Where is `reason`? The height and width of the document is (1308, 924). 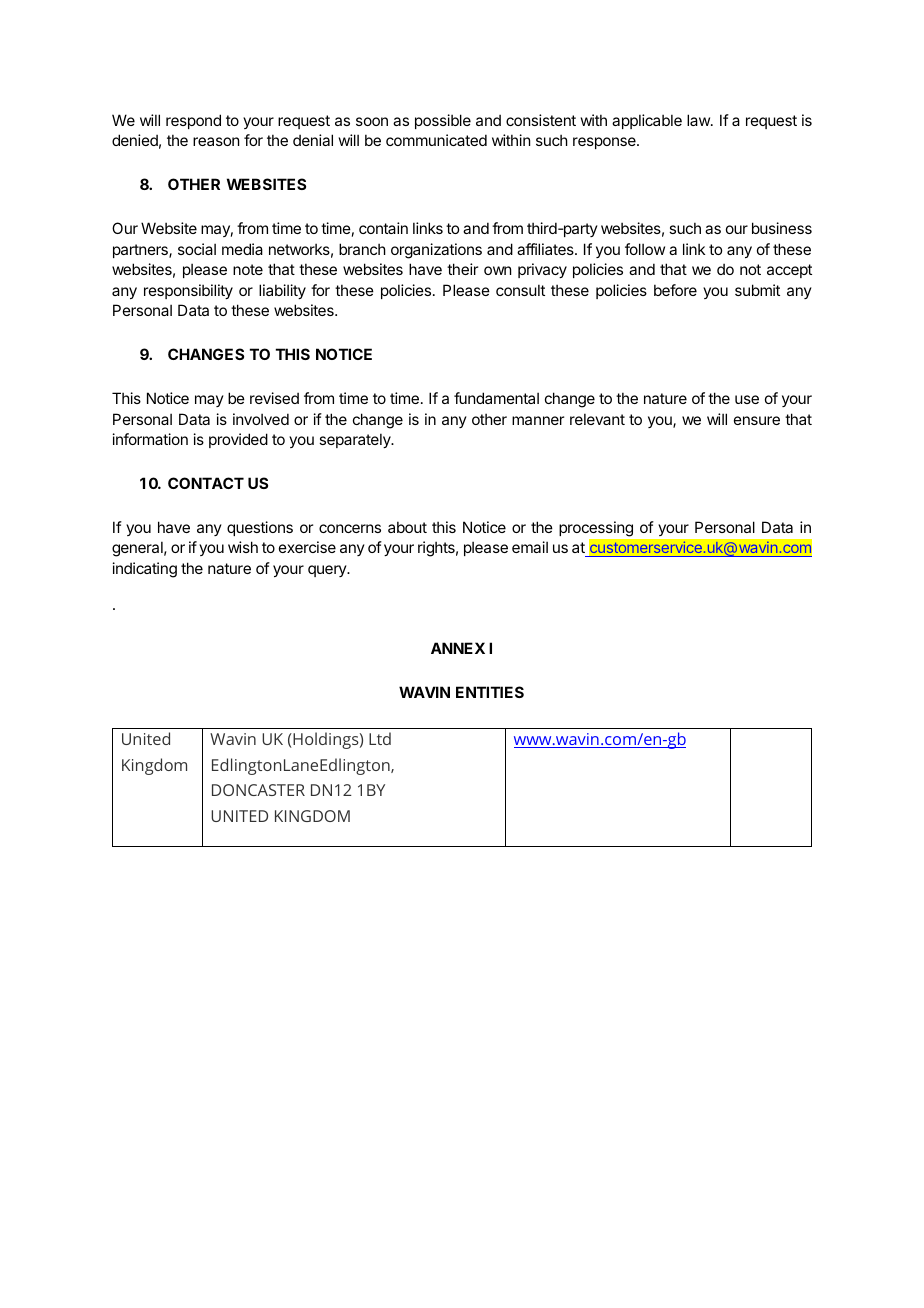
reason is located at coordinates (216, 141).
